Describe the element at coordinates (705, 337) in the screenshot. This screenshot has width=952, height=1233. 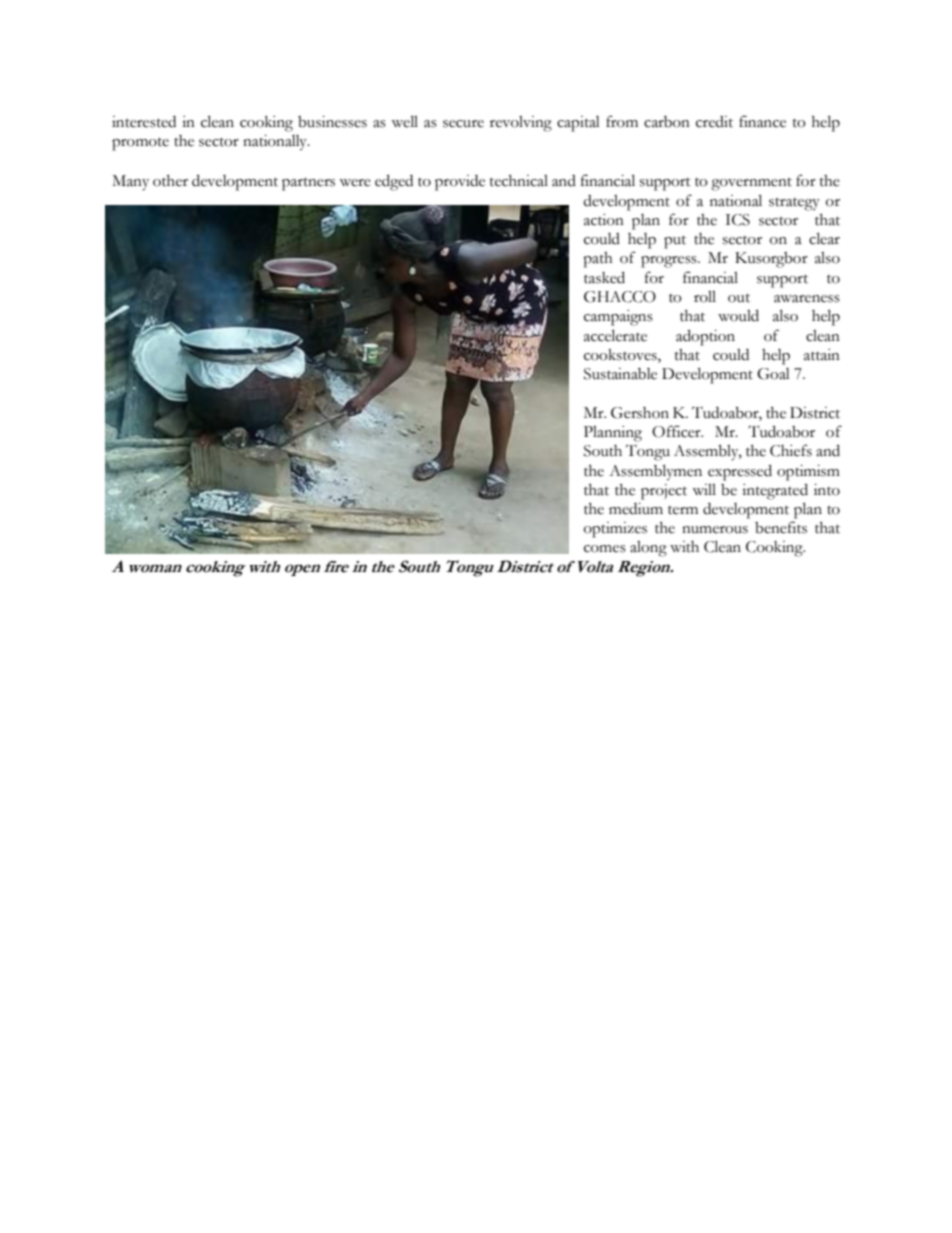
I see `adoption` at that location.
